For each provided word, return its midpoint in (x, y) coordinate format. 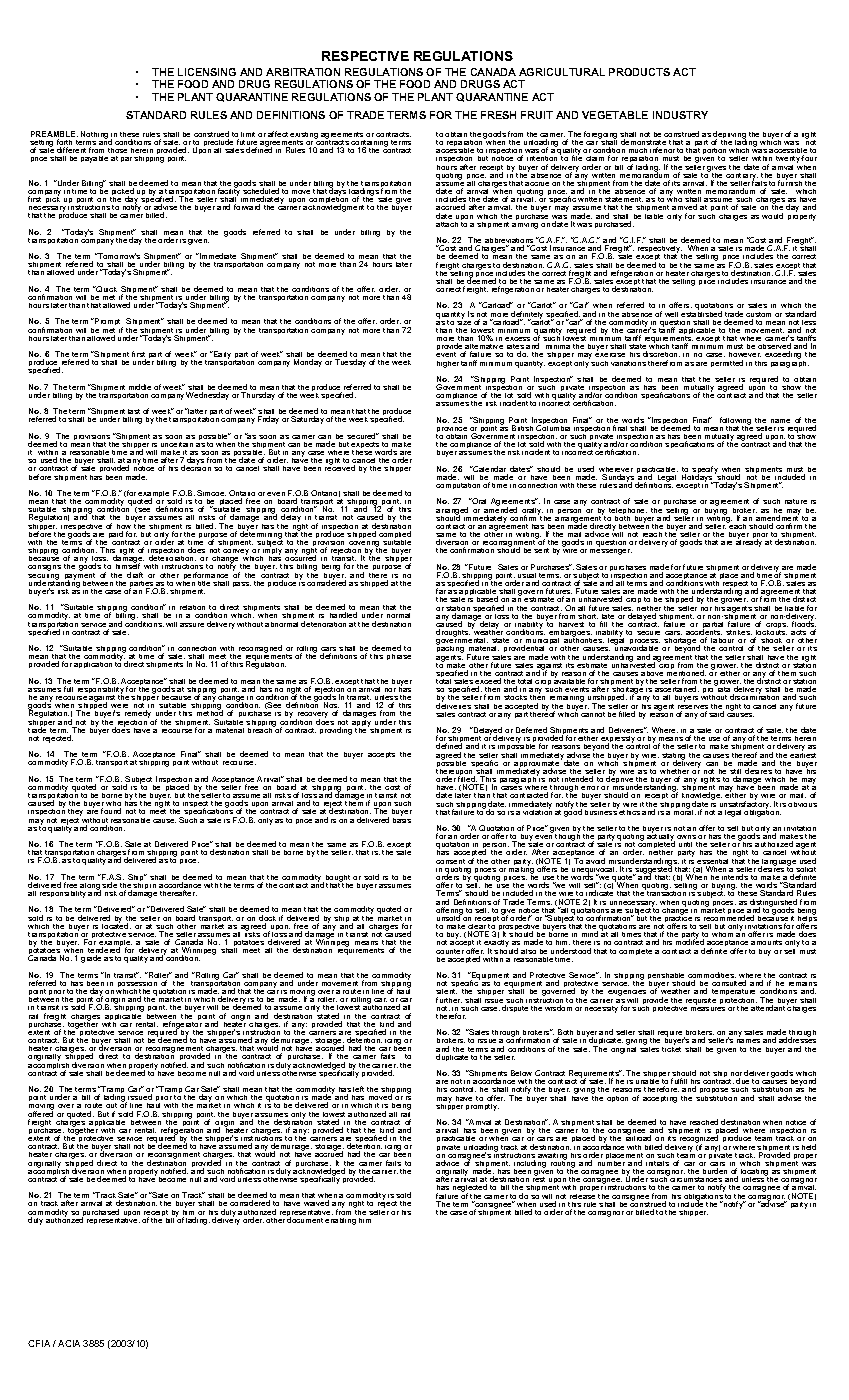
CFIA (39, 1343)
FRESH (498, 115)
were (119, 707)
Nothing (95, 136)
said (716, 714)
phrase (399, 657)
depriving (729, 136)
